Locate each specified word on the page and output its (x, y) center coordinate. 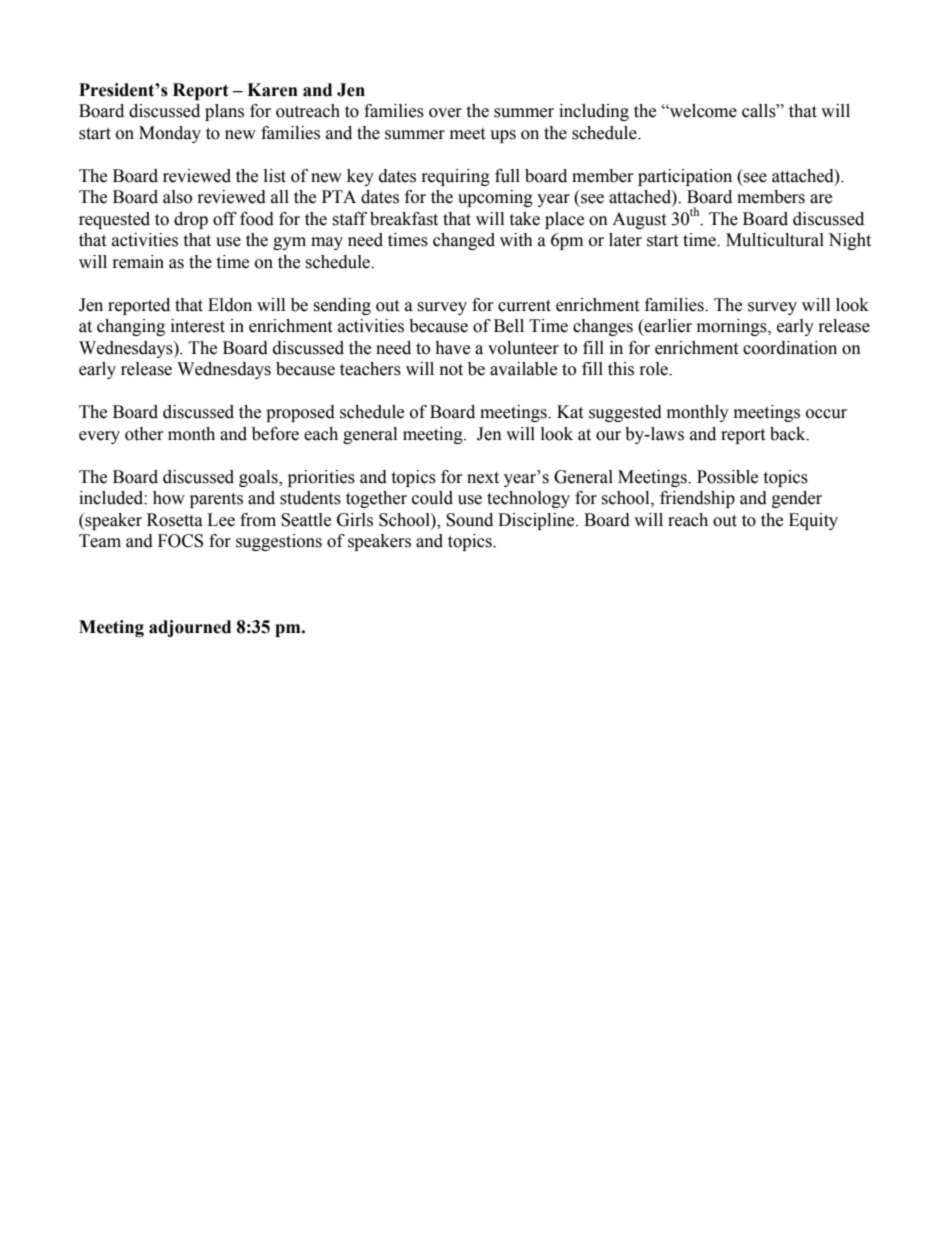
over (445, 113)
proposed (300, 413)
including (594, 112)
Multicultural (775, 240)
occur (826, 414)
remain (138, 262)
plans (224, 112)
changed (464, 241)
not (451, 370)
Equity (813, 521)
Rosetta (175, 520)
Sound (469, 520)
